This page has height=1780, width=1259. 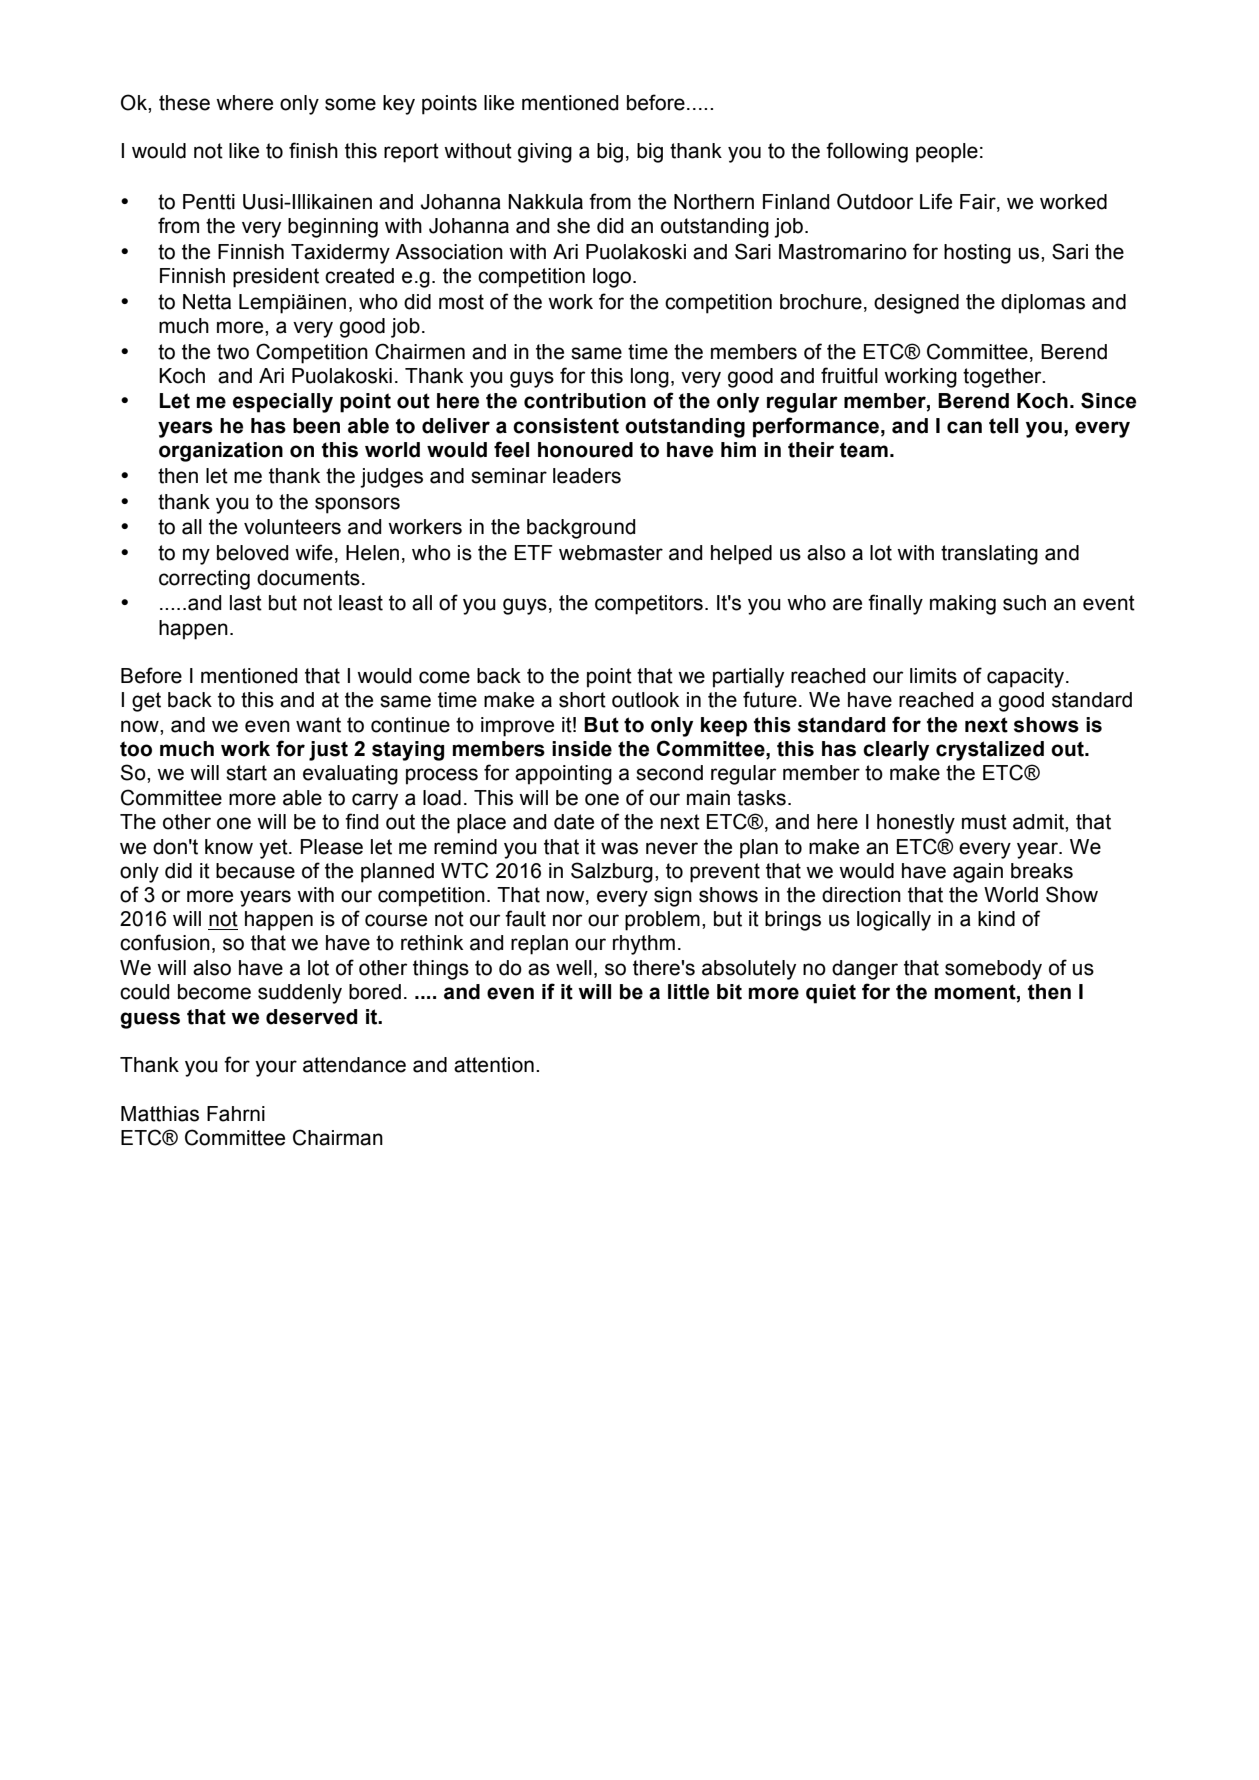 What do you see at coordinates (276, 1068) in the page?
I see `your` at bounding box center [276, 1068].
